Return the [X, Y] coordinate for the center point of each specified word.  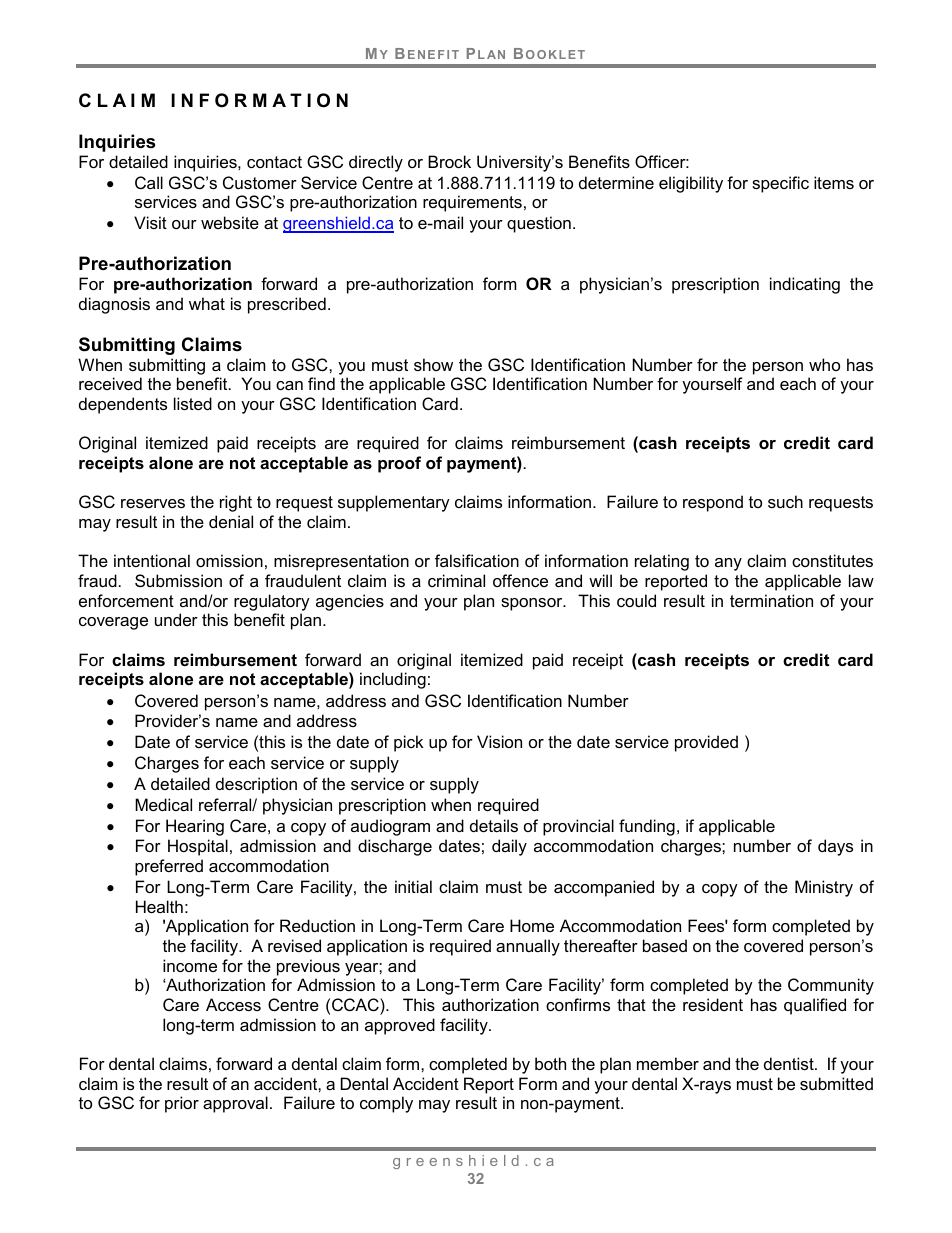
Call [149, 182]
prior [182, 1104]
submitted [836, 1083]
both [550, 1063]
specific [780, 184]
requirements [472, 203]
